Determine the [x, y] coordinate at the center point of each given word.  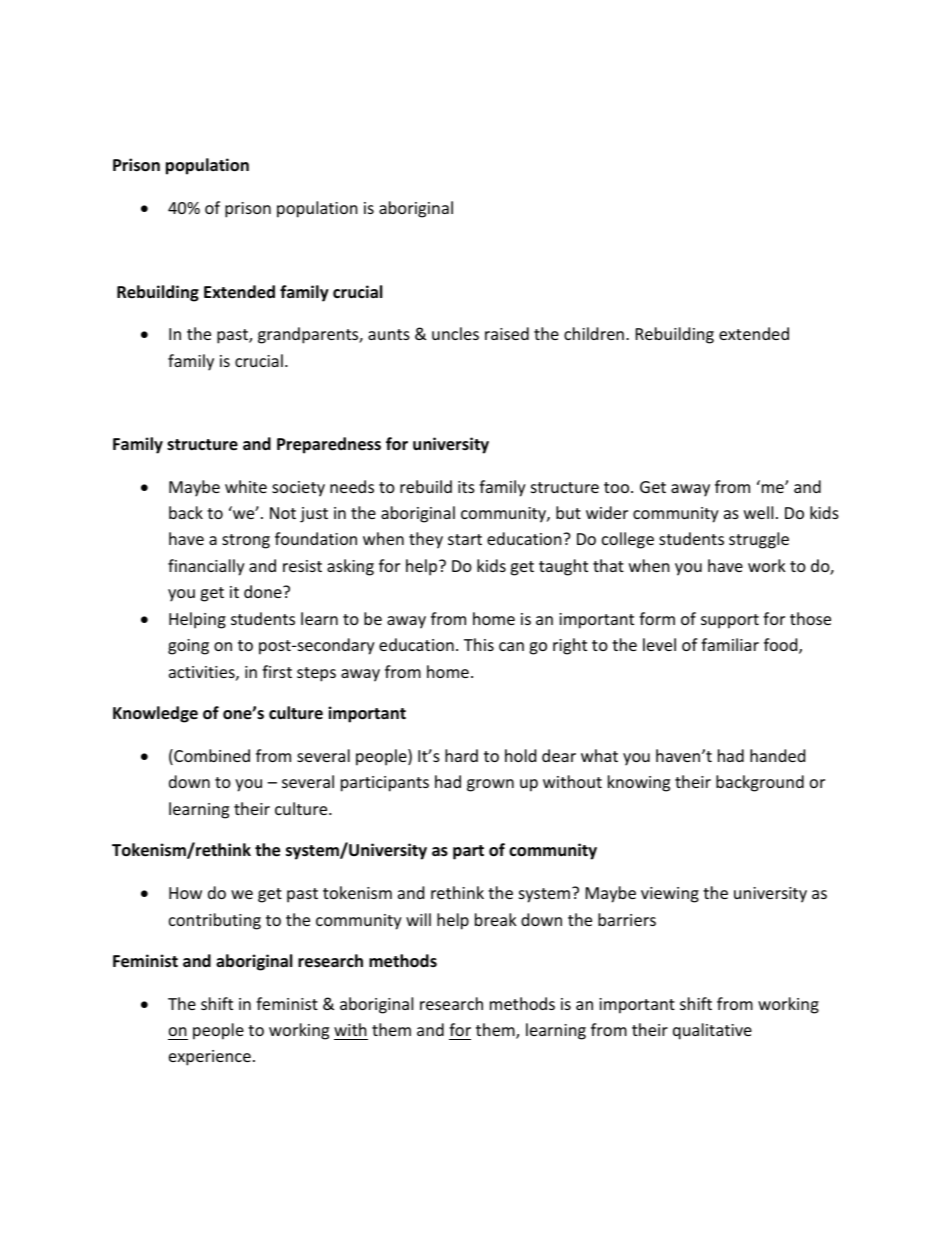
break [496, 919]
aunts [389, 334]
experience [210, 1058]
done [264, 591]
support [730, 621]
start [465, 539]
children [594, 333]
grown [490, 785]
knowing [639, 783]
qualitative [712, 1031]
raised [507, 333]
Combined [211, 757]
